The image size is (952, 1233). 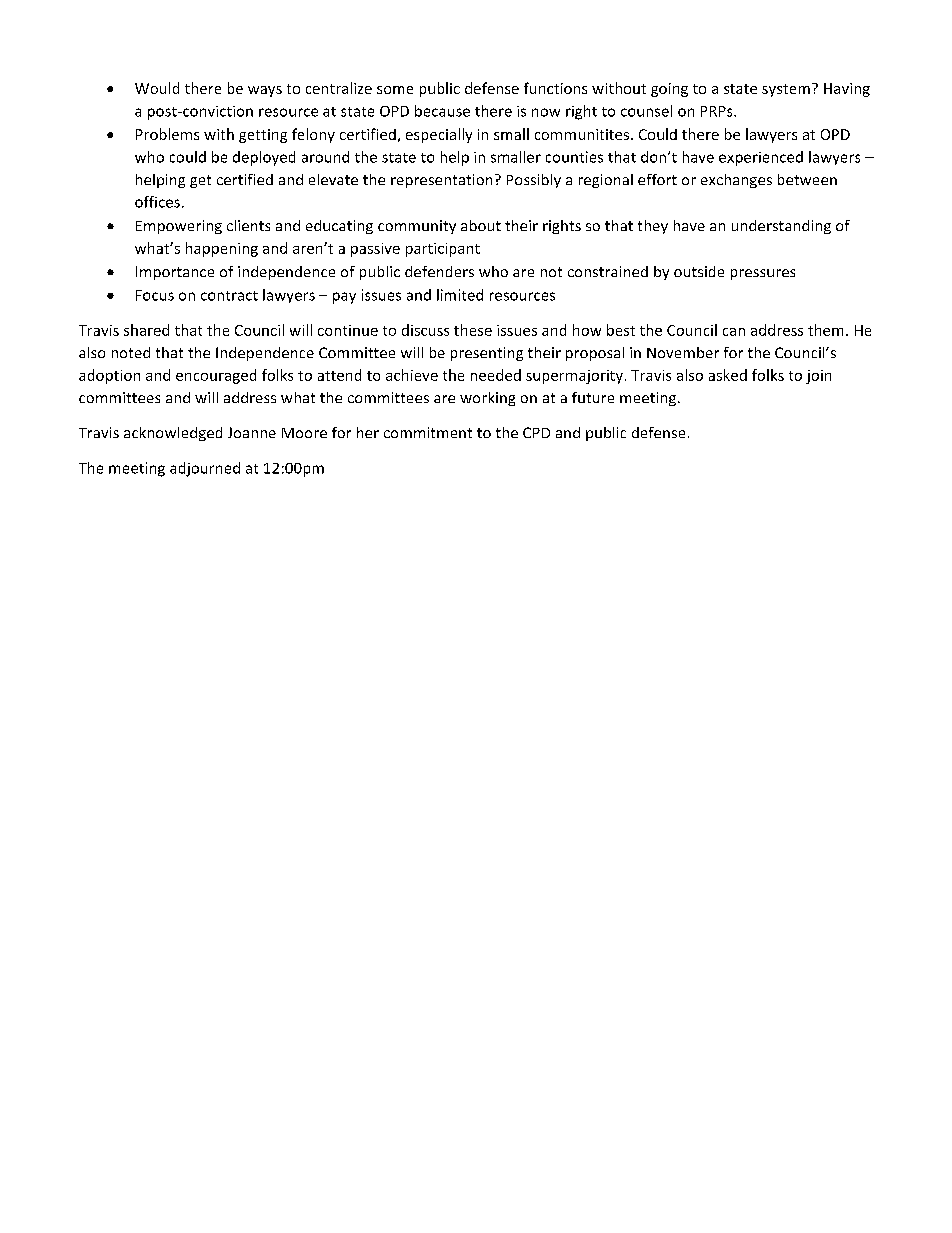 I want to click on commitment, so click(x=428, y=432).
